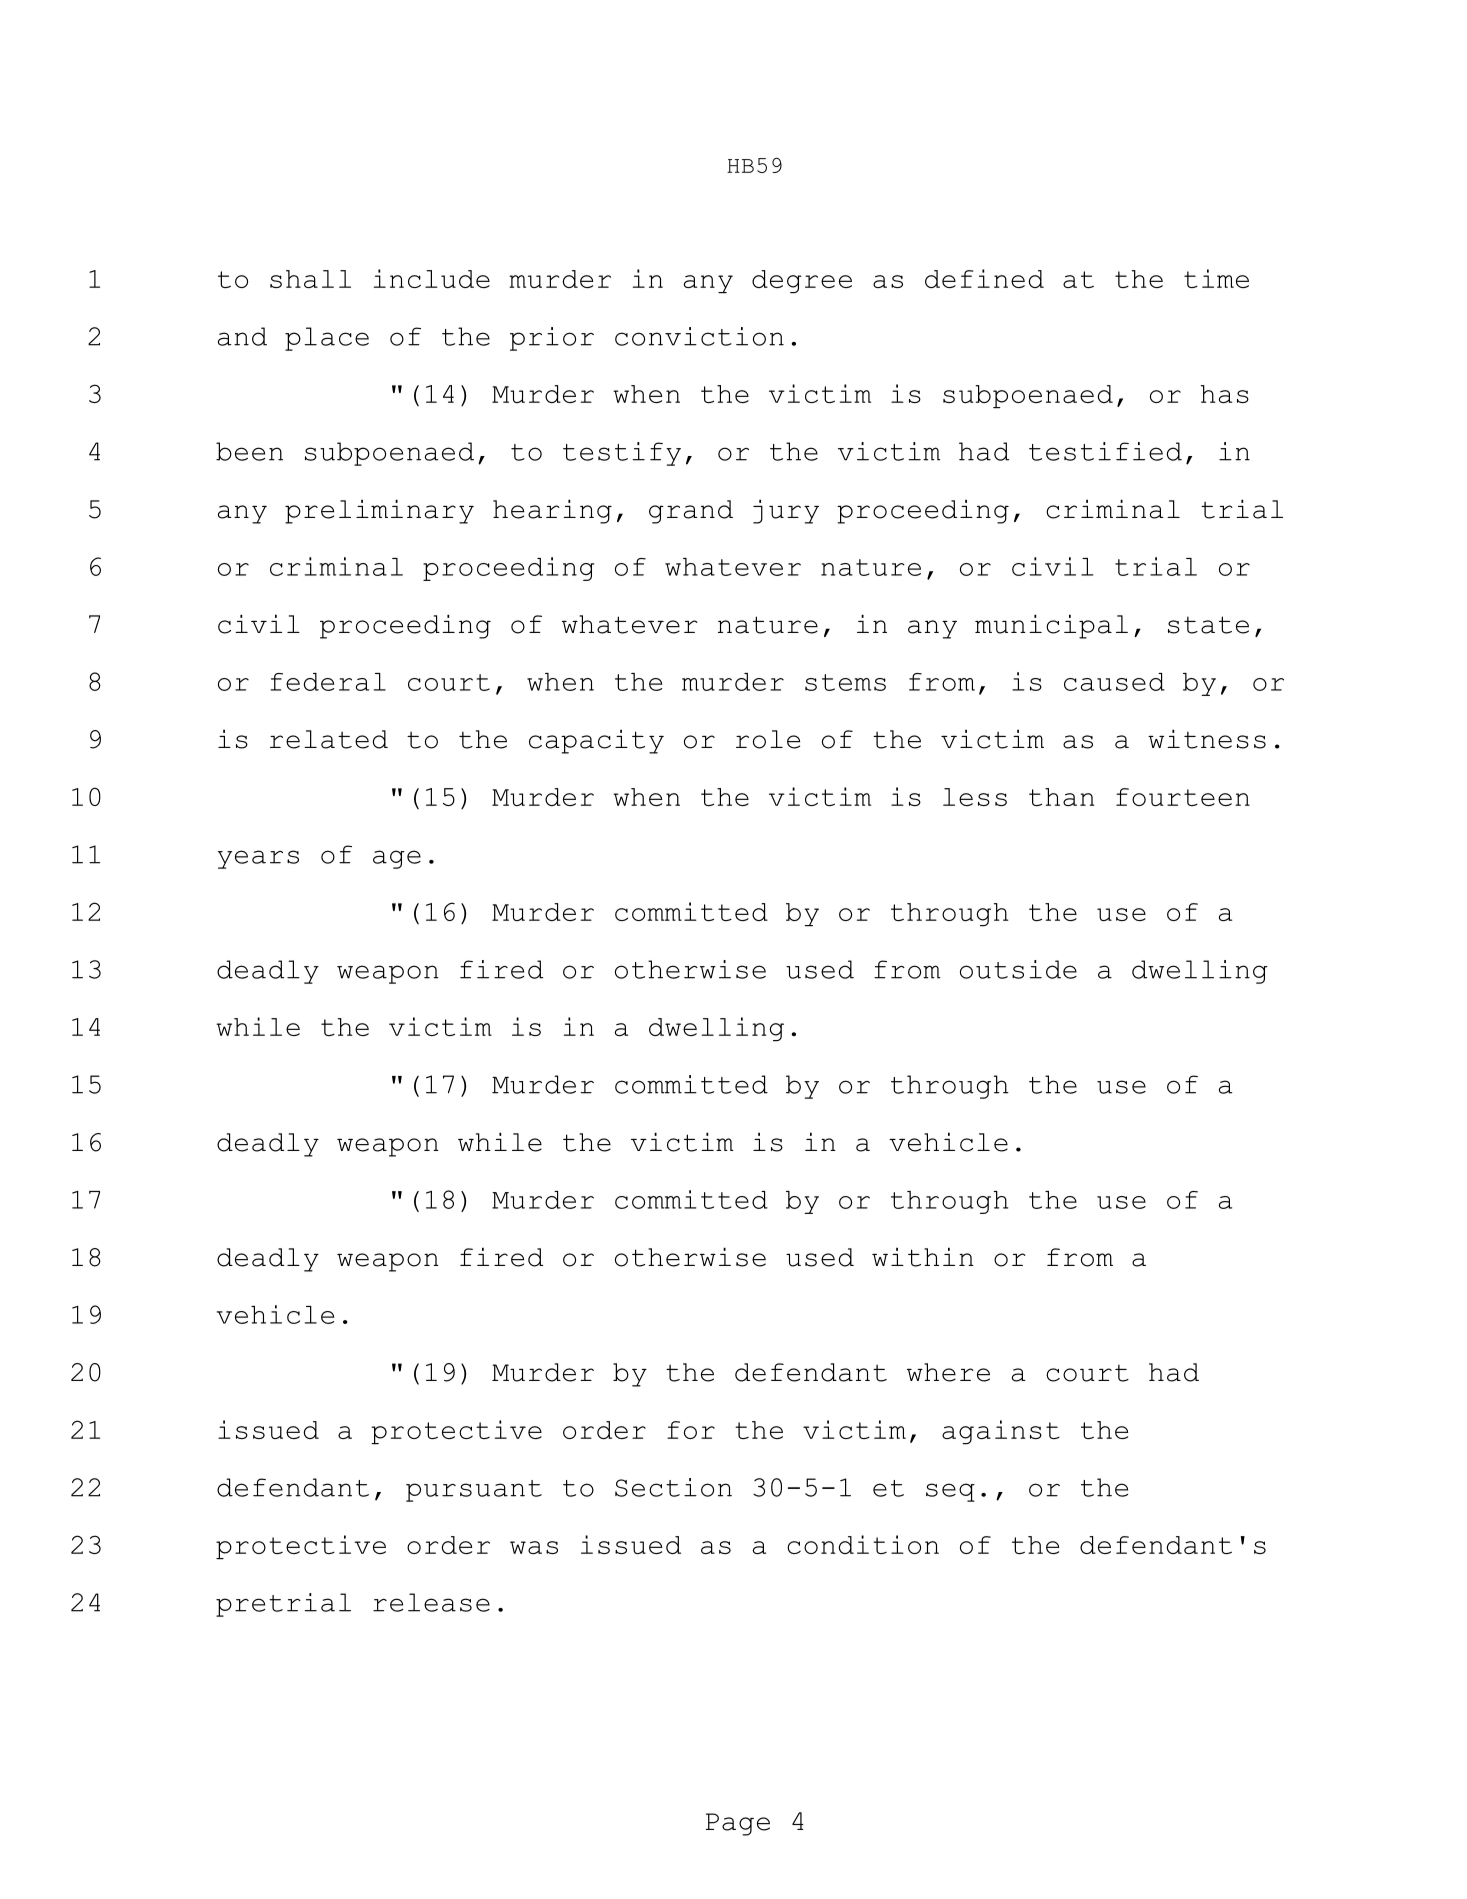  I want to click on outside, so click(1018, 969).
